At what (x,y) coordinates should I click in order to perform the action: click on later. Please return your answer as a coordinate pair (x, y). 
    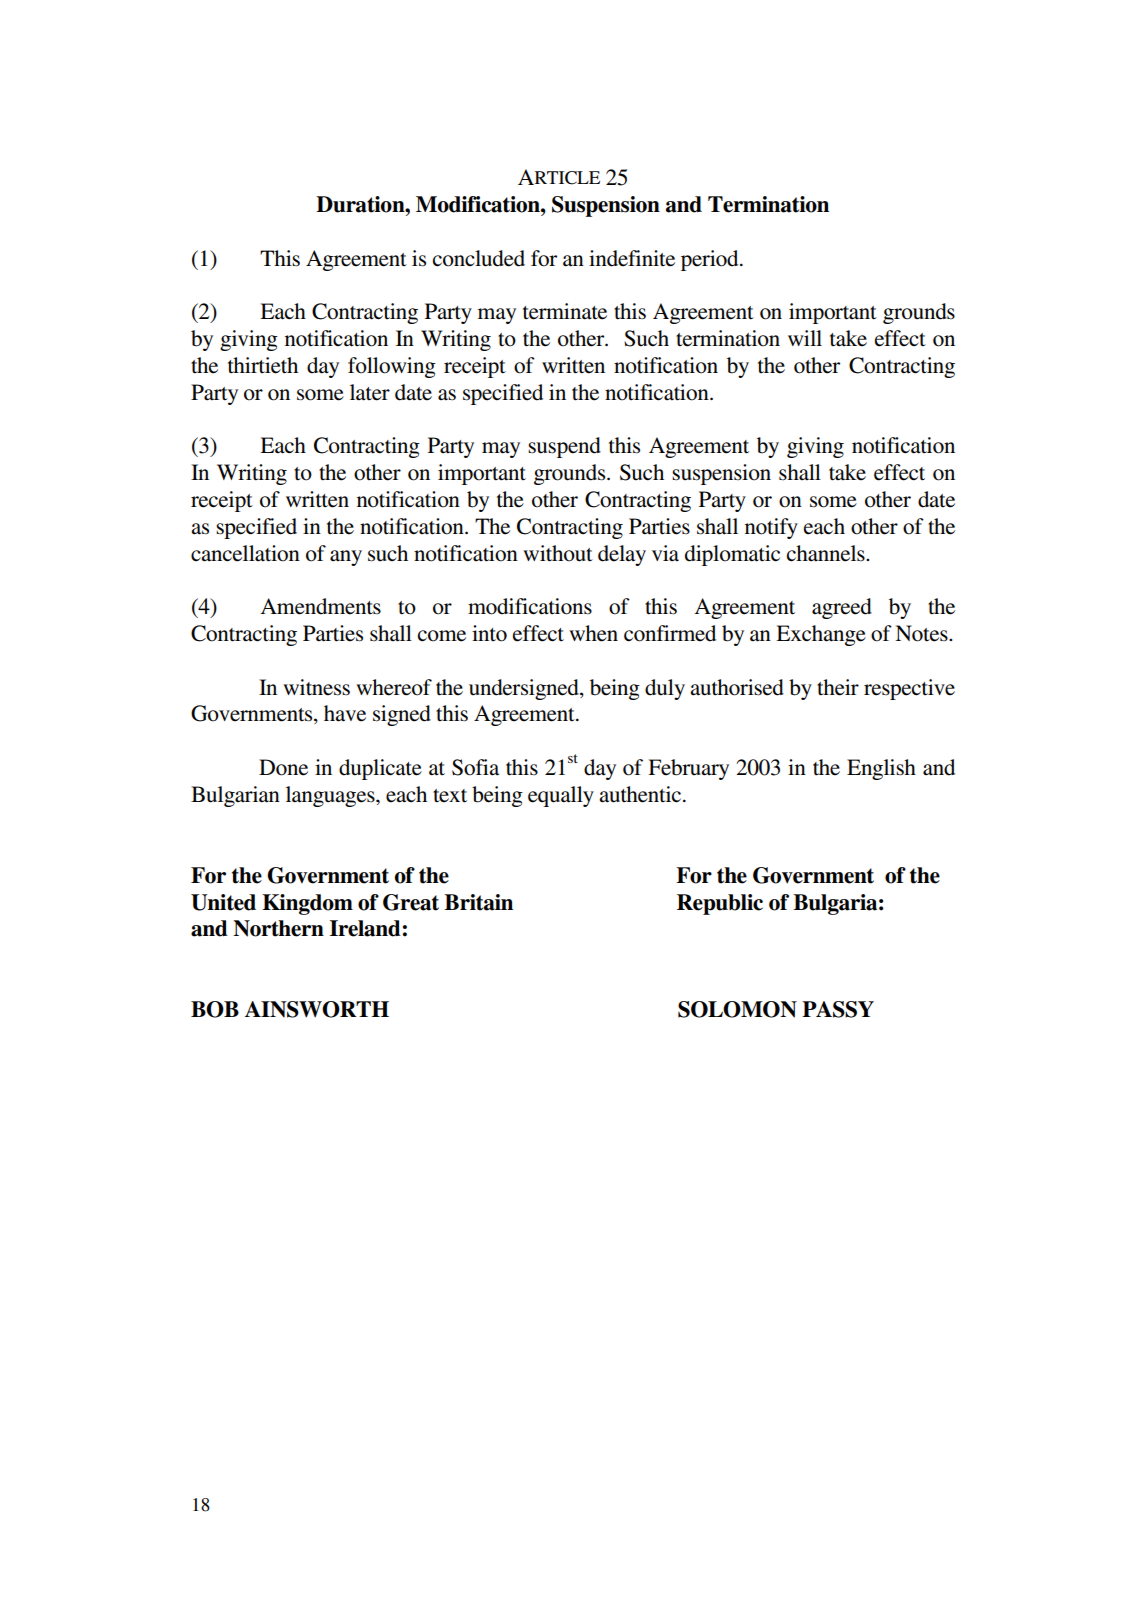
    Looking at the image, I should click on (370, 392).
